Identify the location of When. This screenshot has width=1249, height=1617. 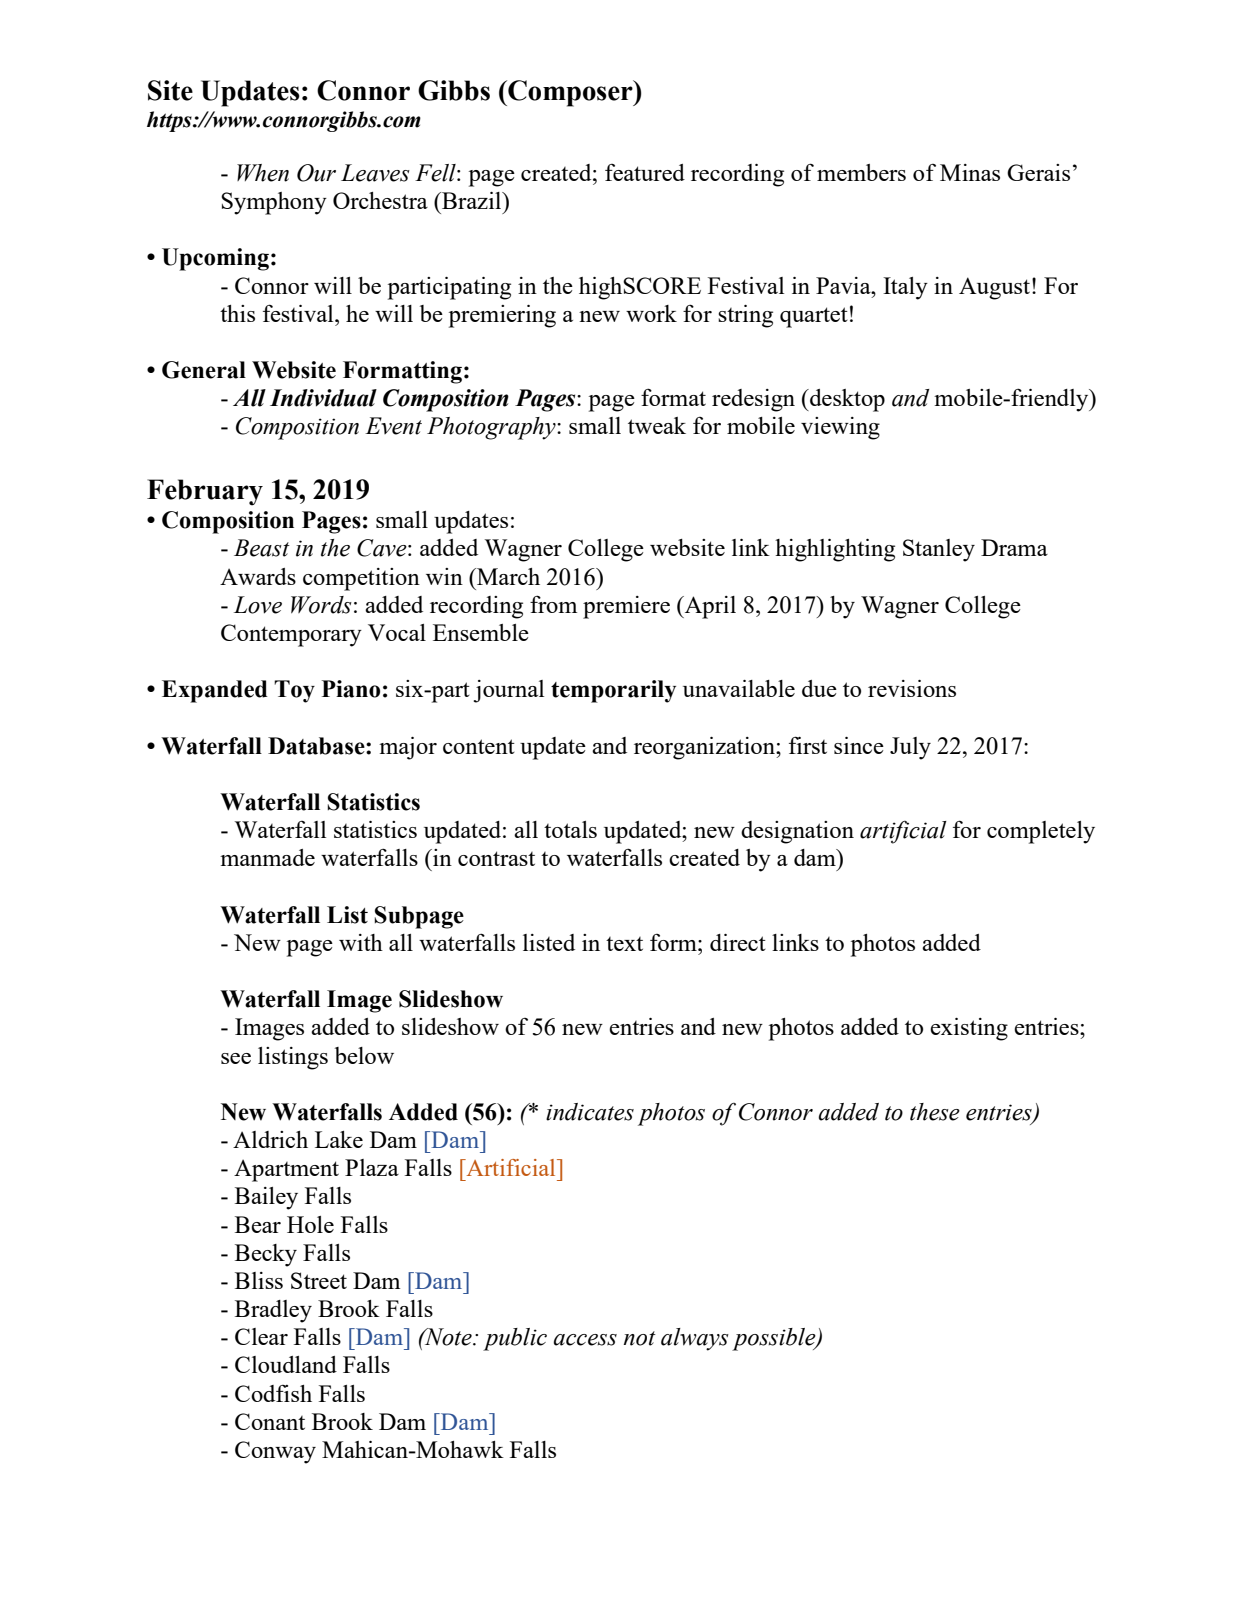
(263, 173).
